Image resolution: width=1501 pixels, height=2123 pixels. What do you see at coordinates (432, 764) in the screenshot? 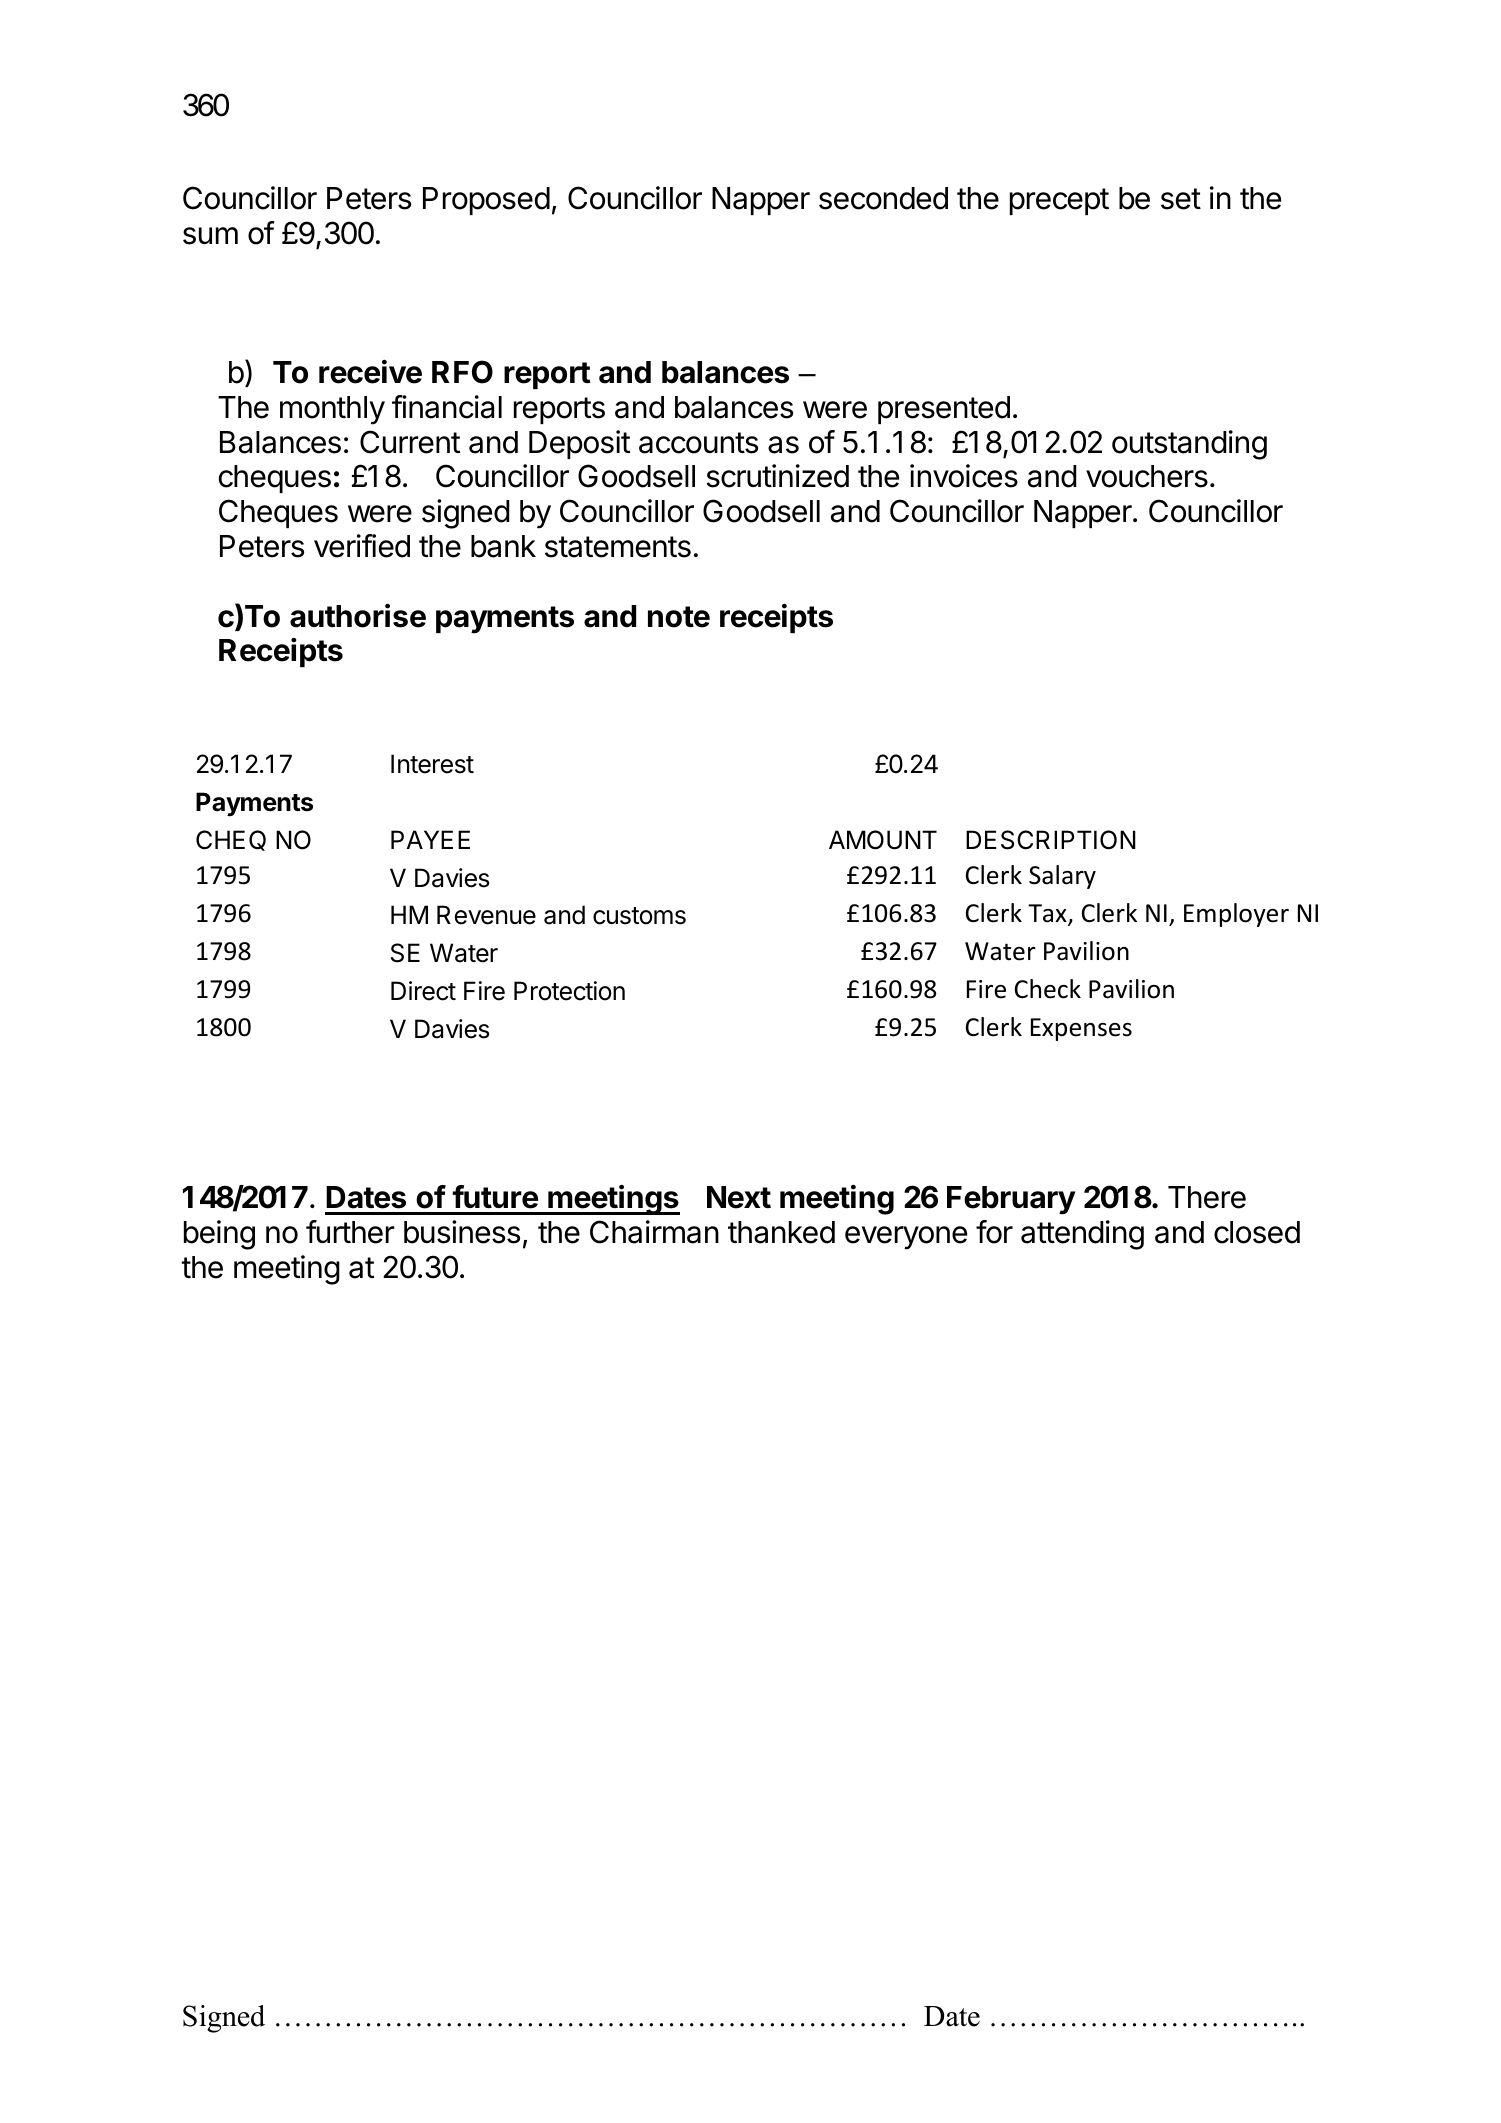
I see `Interest` at bounding box center [432, 764].
